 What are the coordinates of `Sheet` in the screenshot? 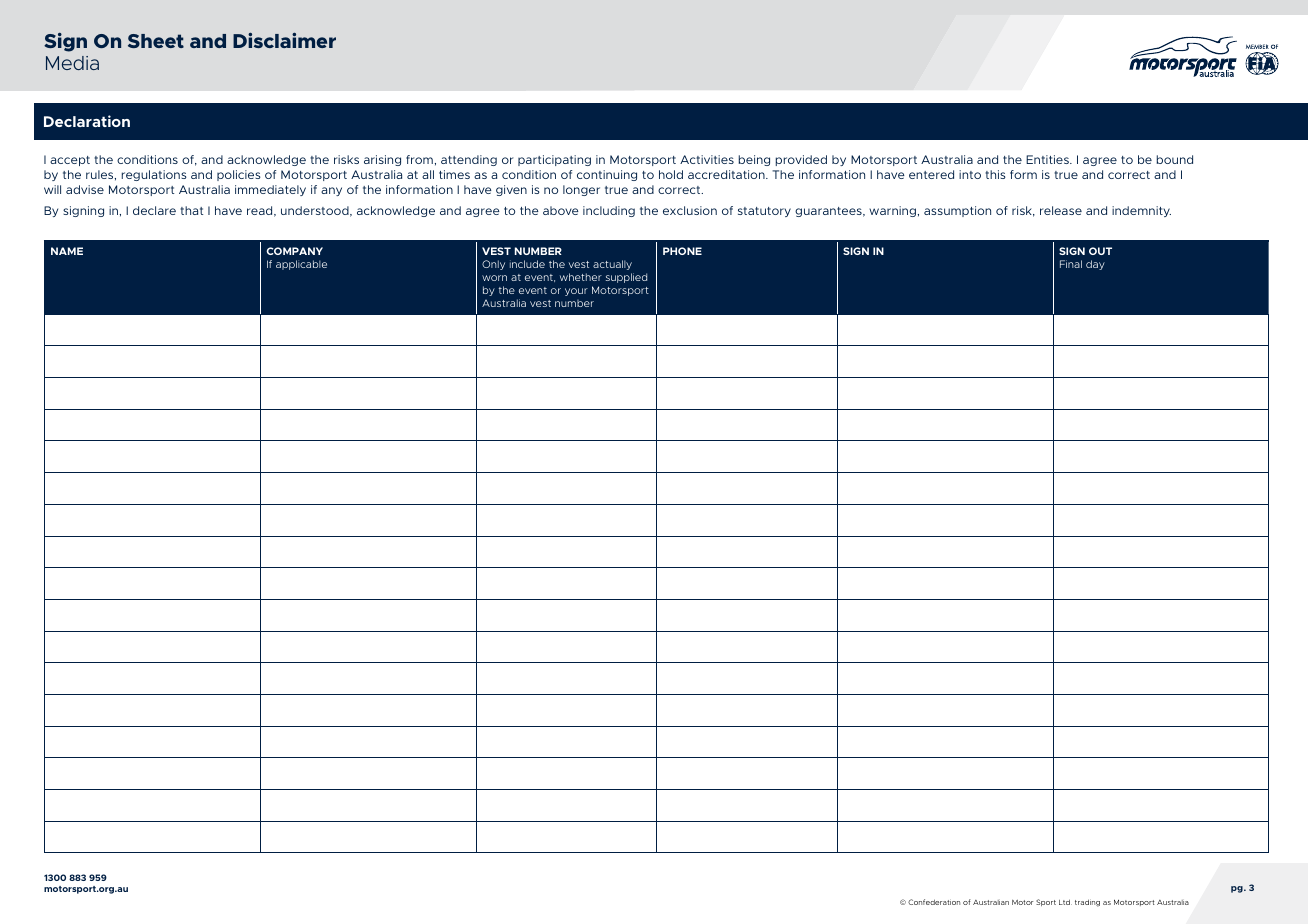 It's located at (156, 41).
